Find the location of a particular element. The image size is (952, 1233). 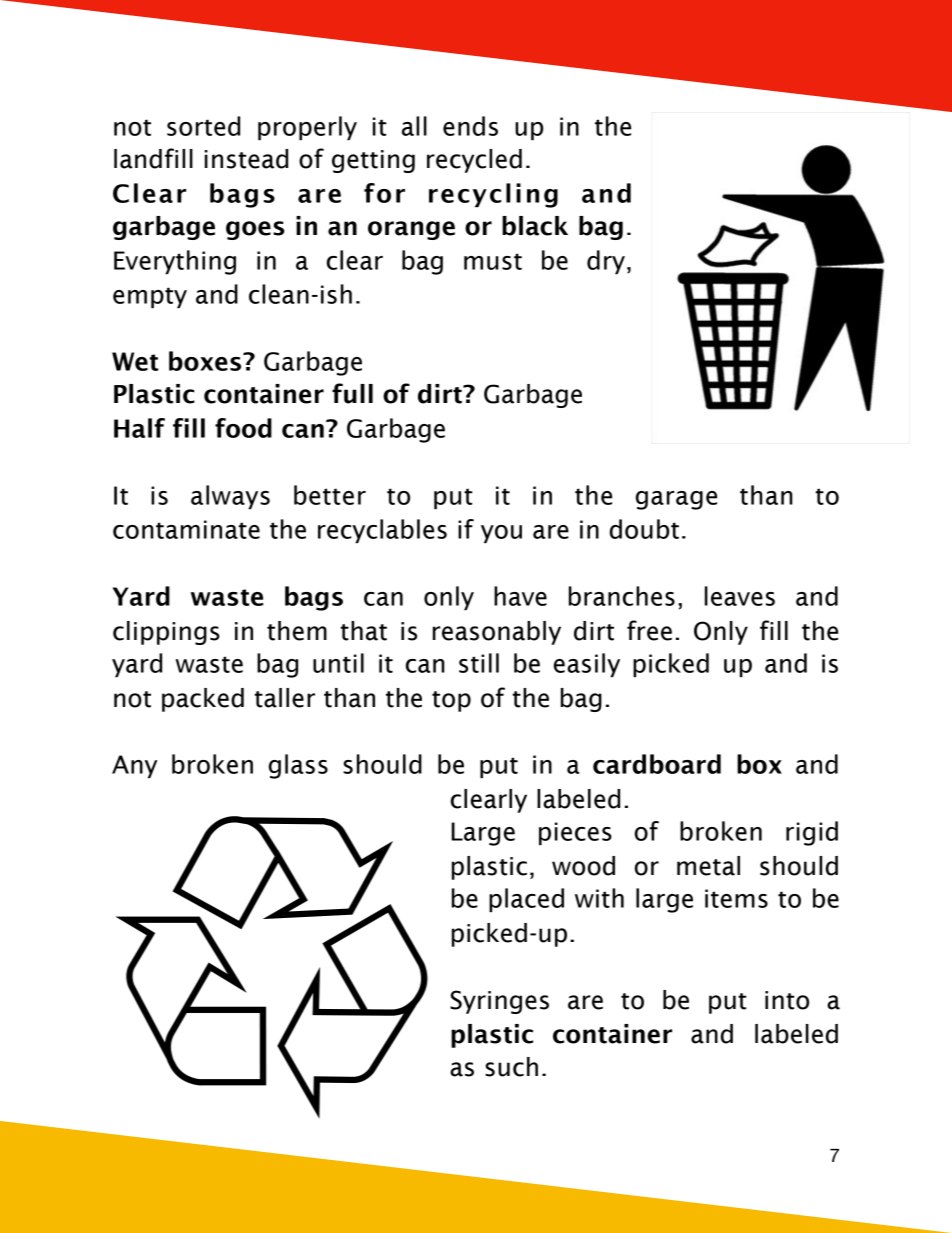

clippings is located at coordinates (166, 633).
